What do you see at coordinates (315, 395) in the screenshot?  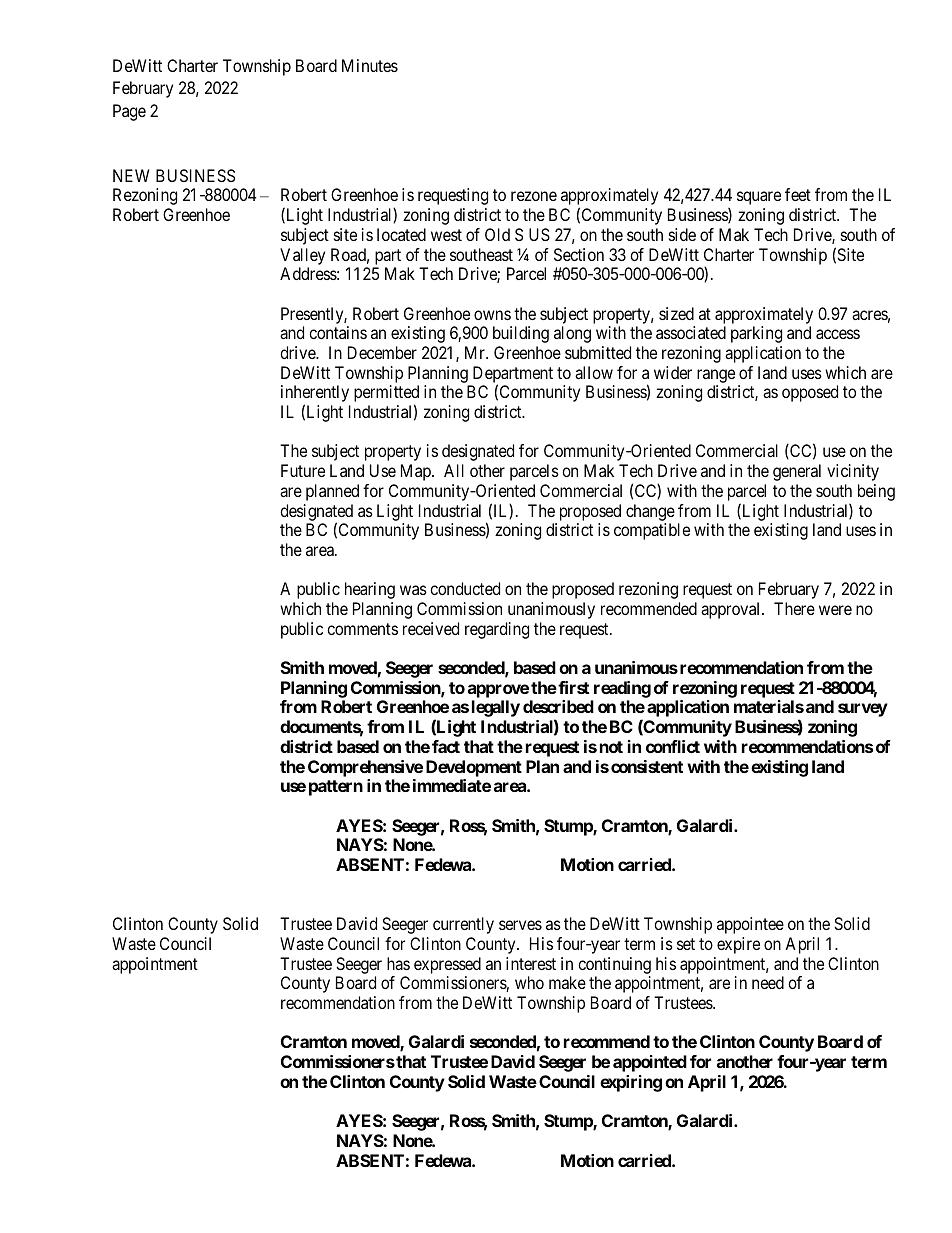 I see `inherently` at bounding box center [315, 395].
